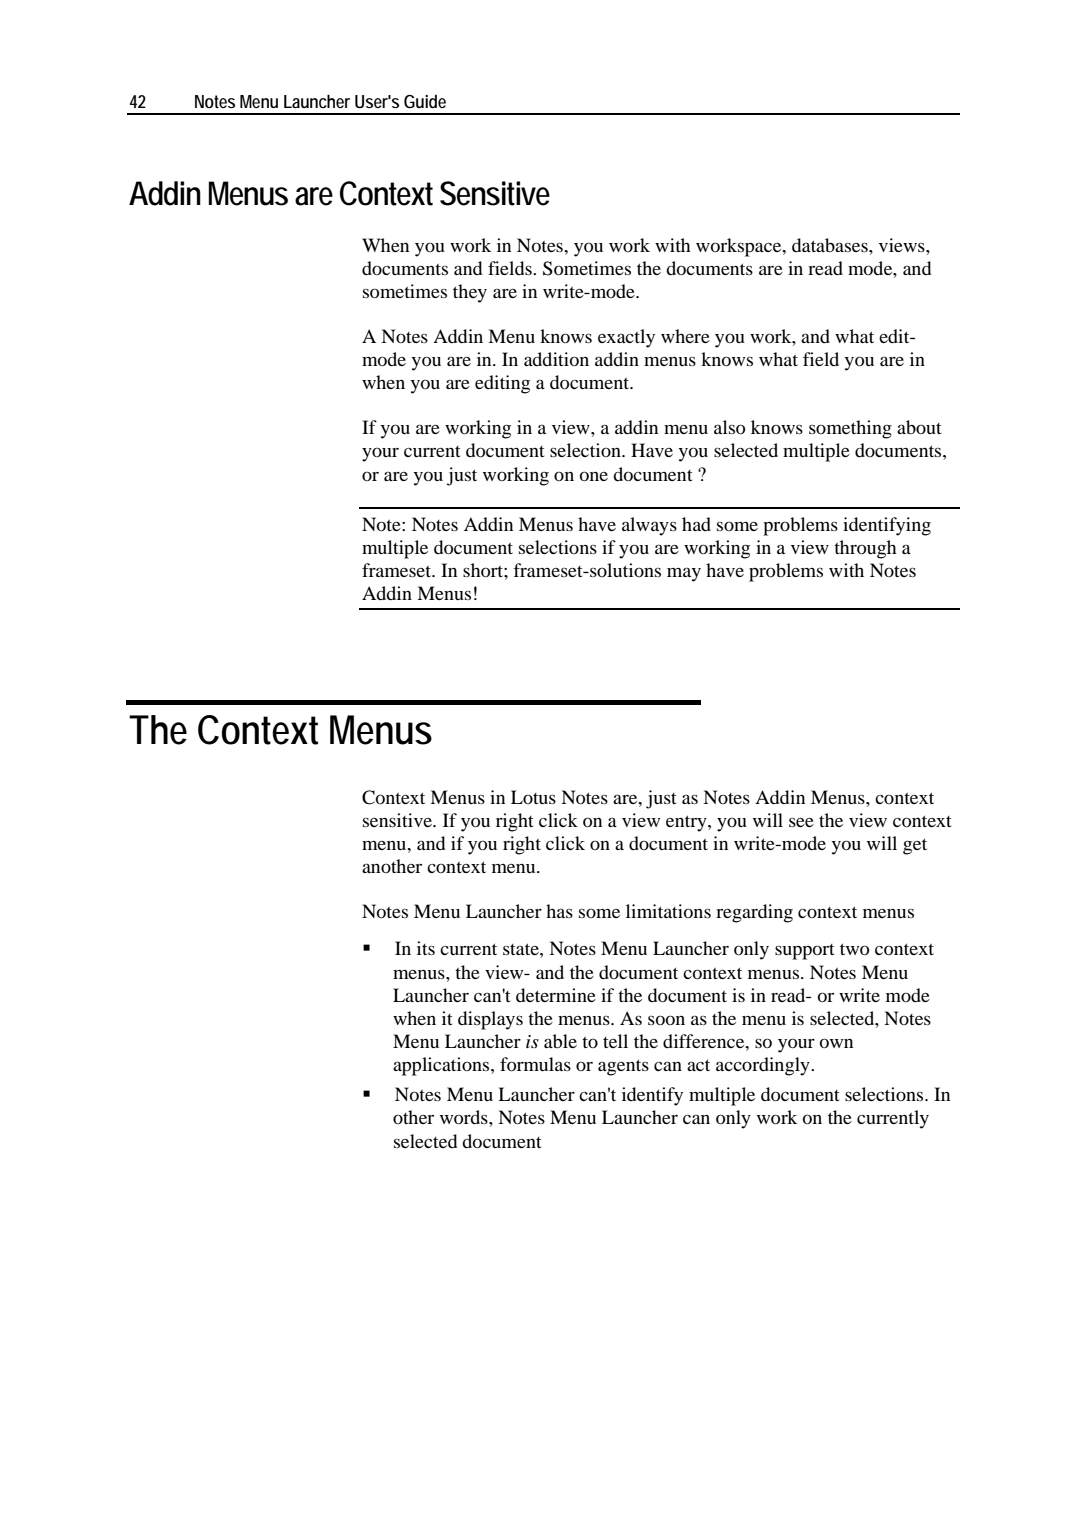  I want to click on through, so click(865, 549).
